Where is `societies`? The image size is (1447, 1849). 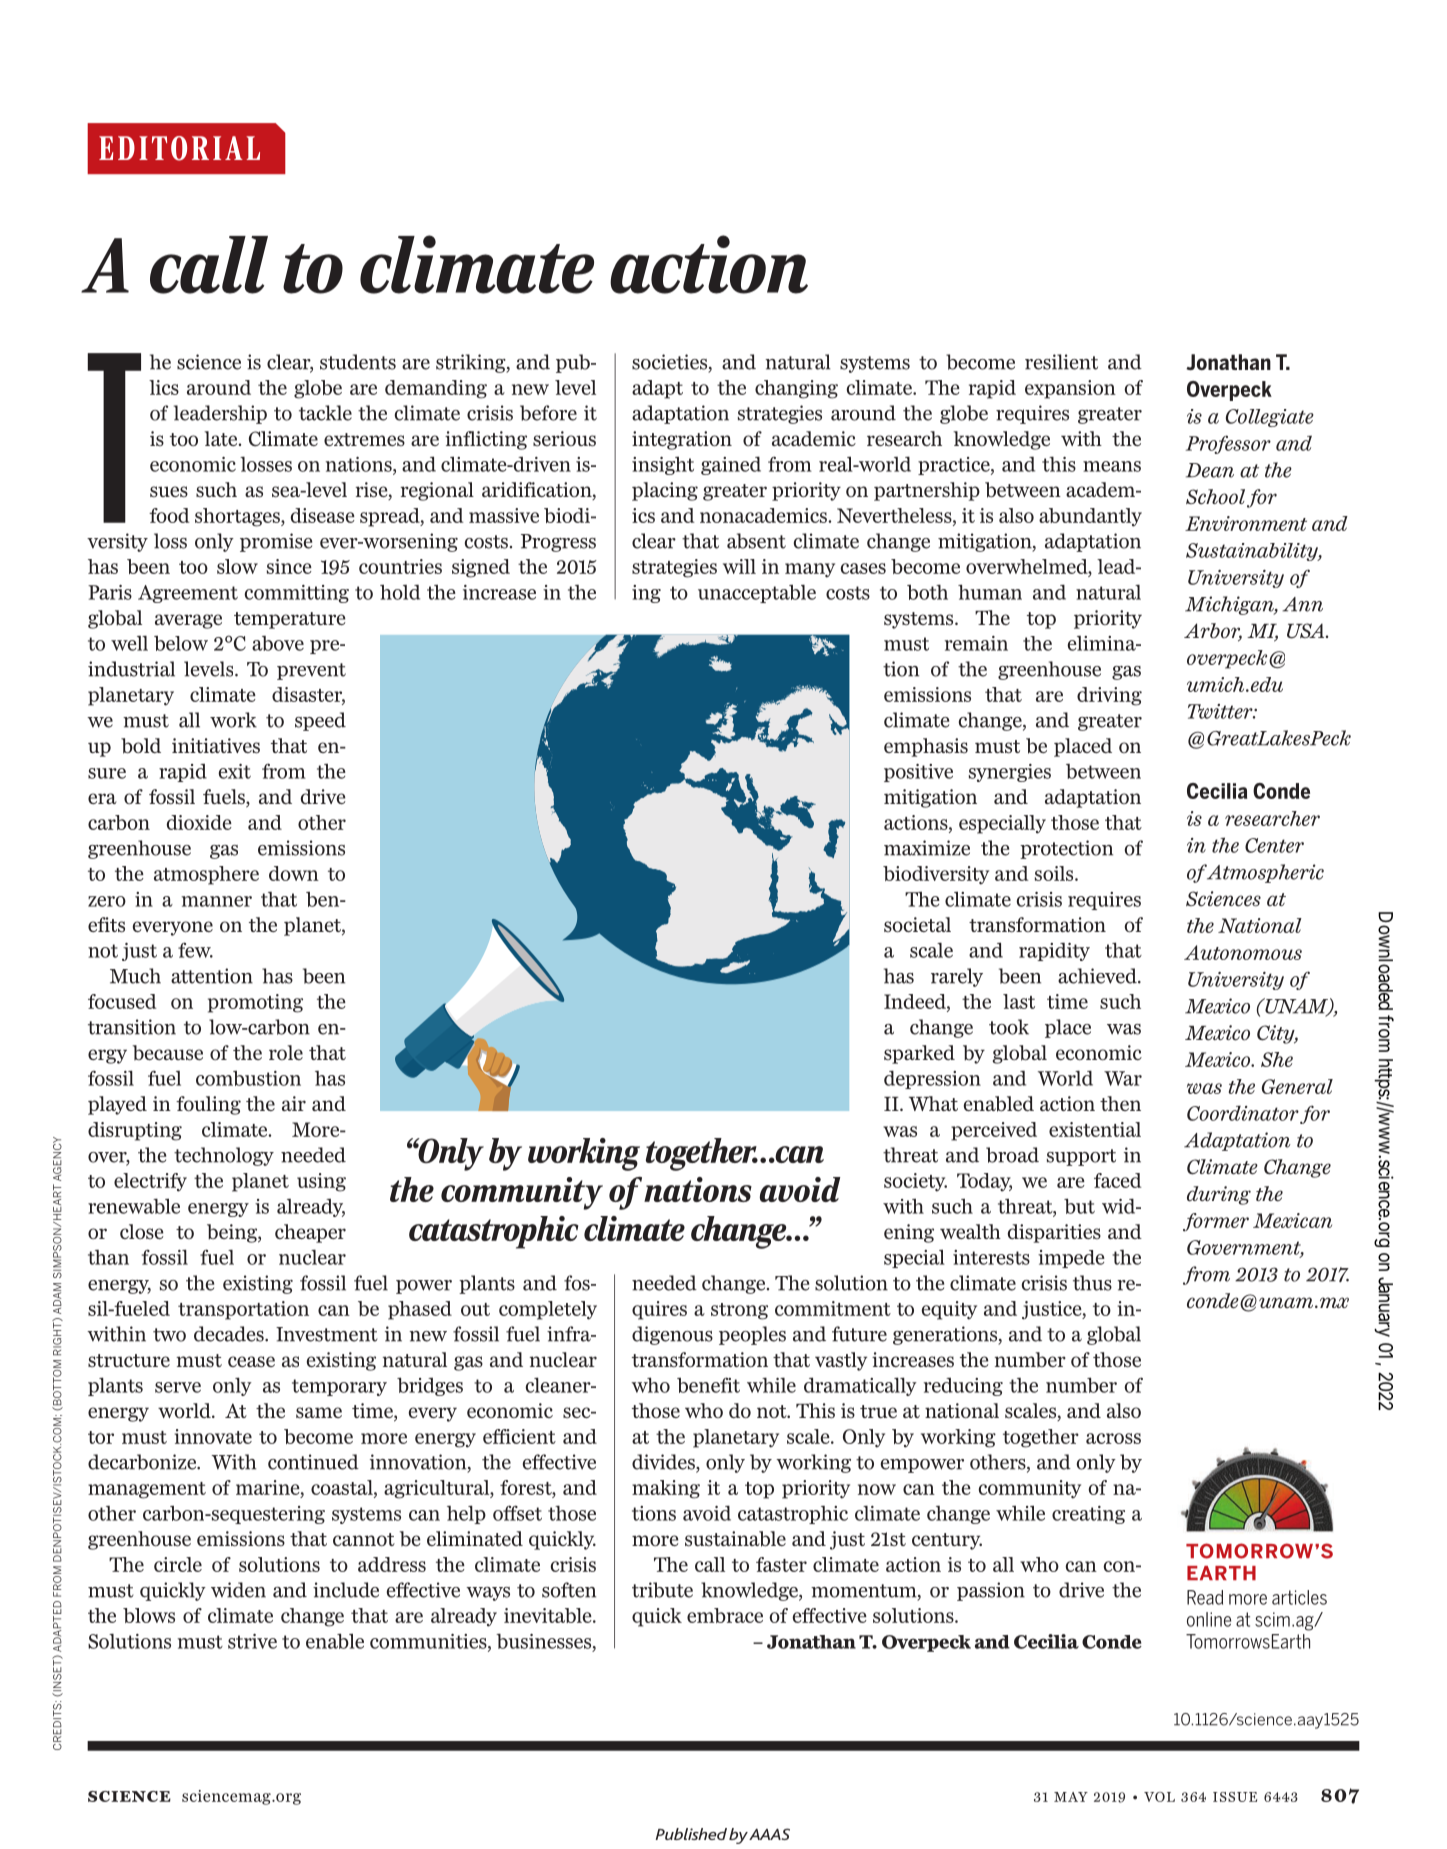
societies is located at coordinates (671, 363).
